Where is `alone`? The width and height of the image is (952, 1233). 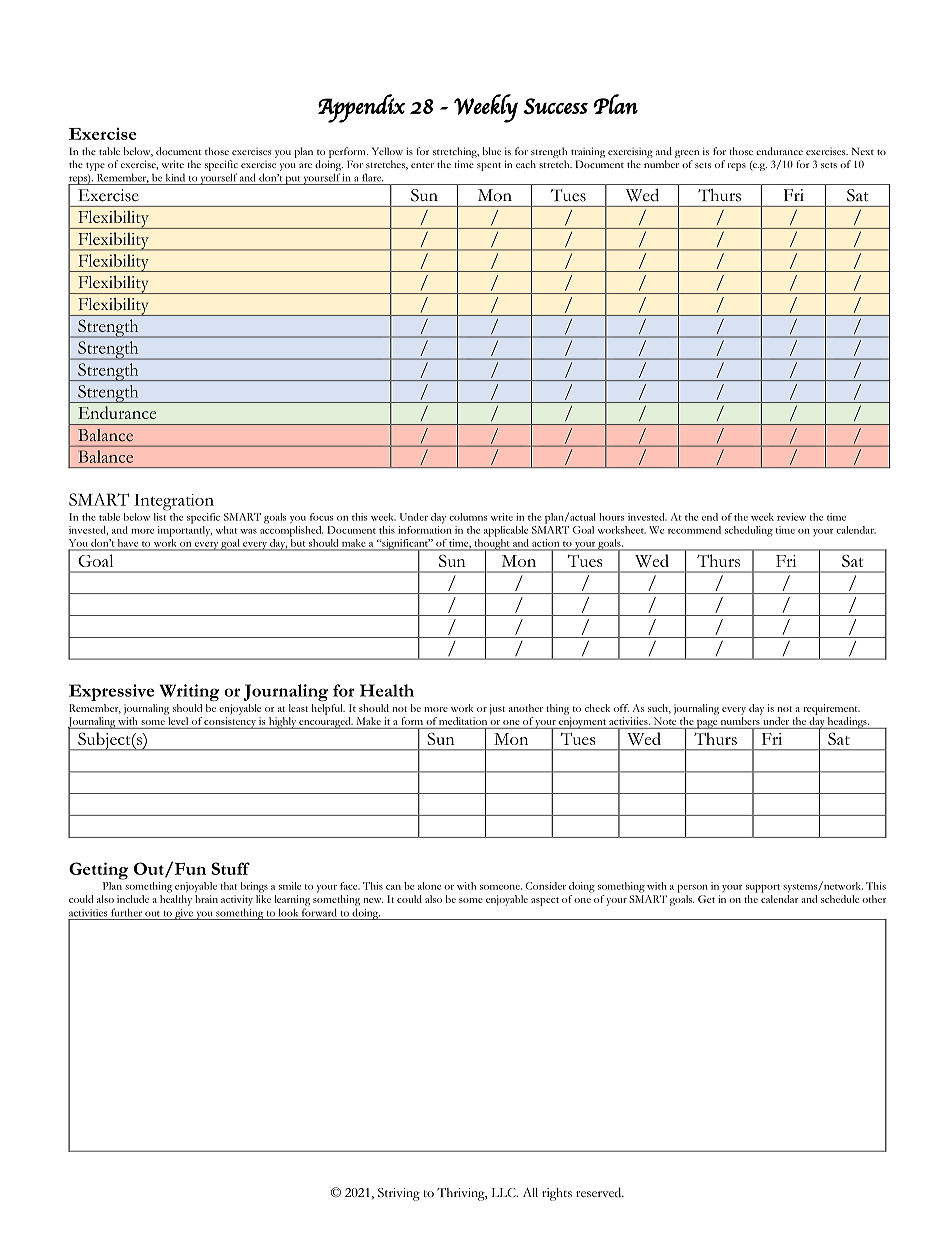 alone is located at coordinates (429, 886).
